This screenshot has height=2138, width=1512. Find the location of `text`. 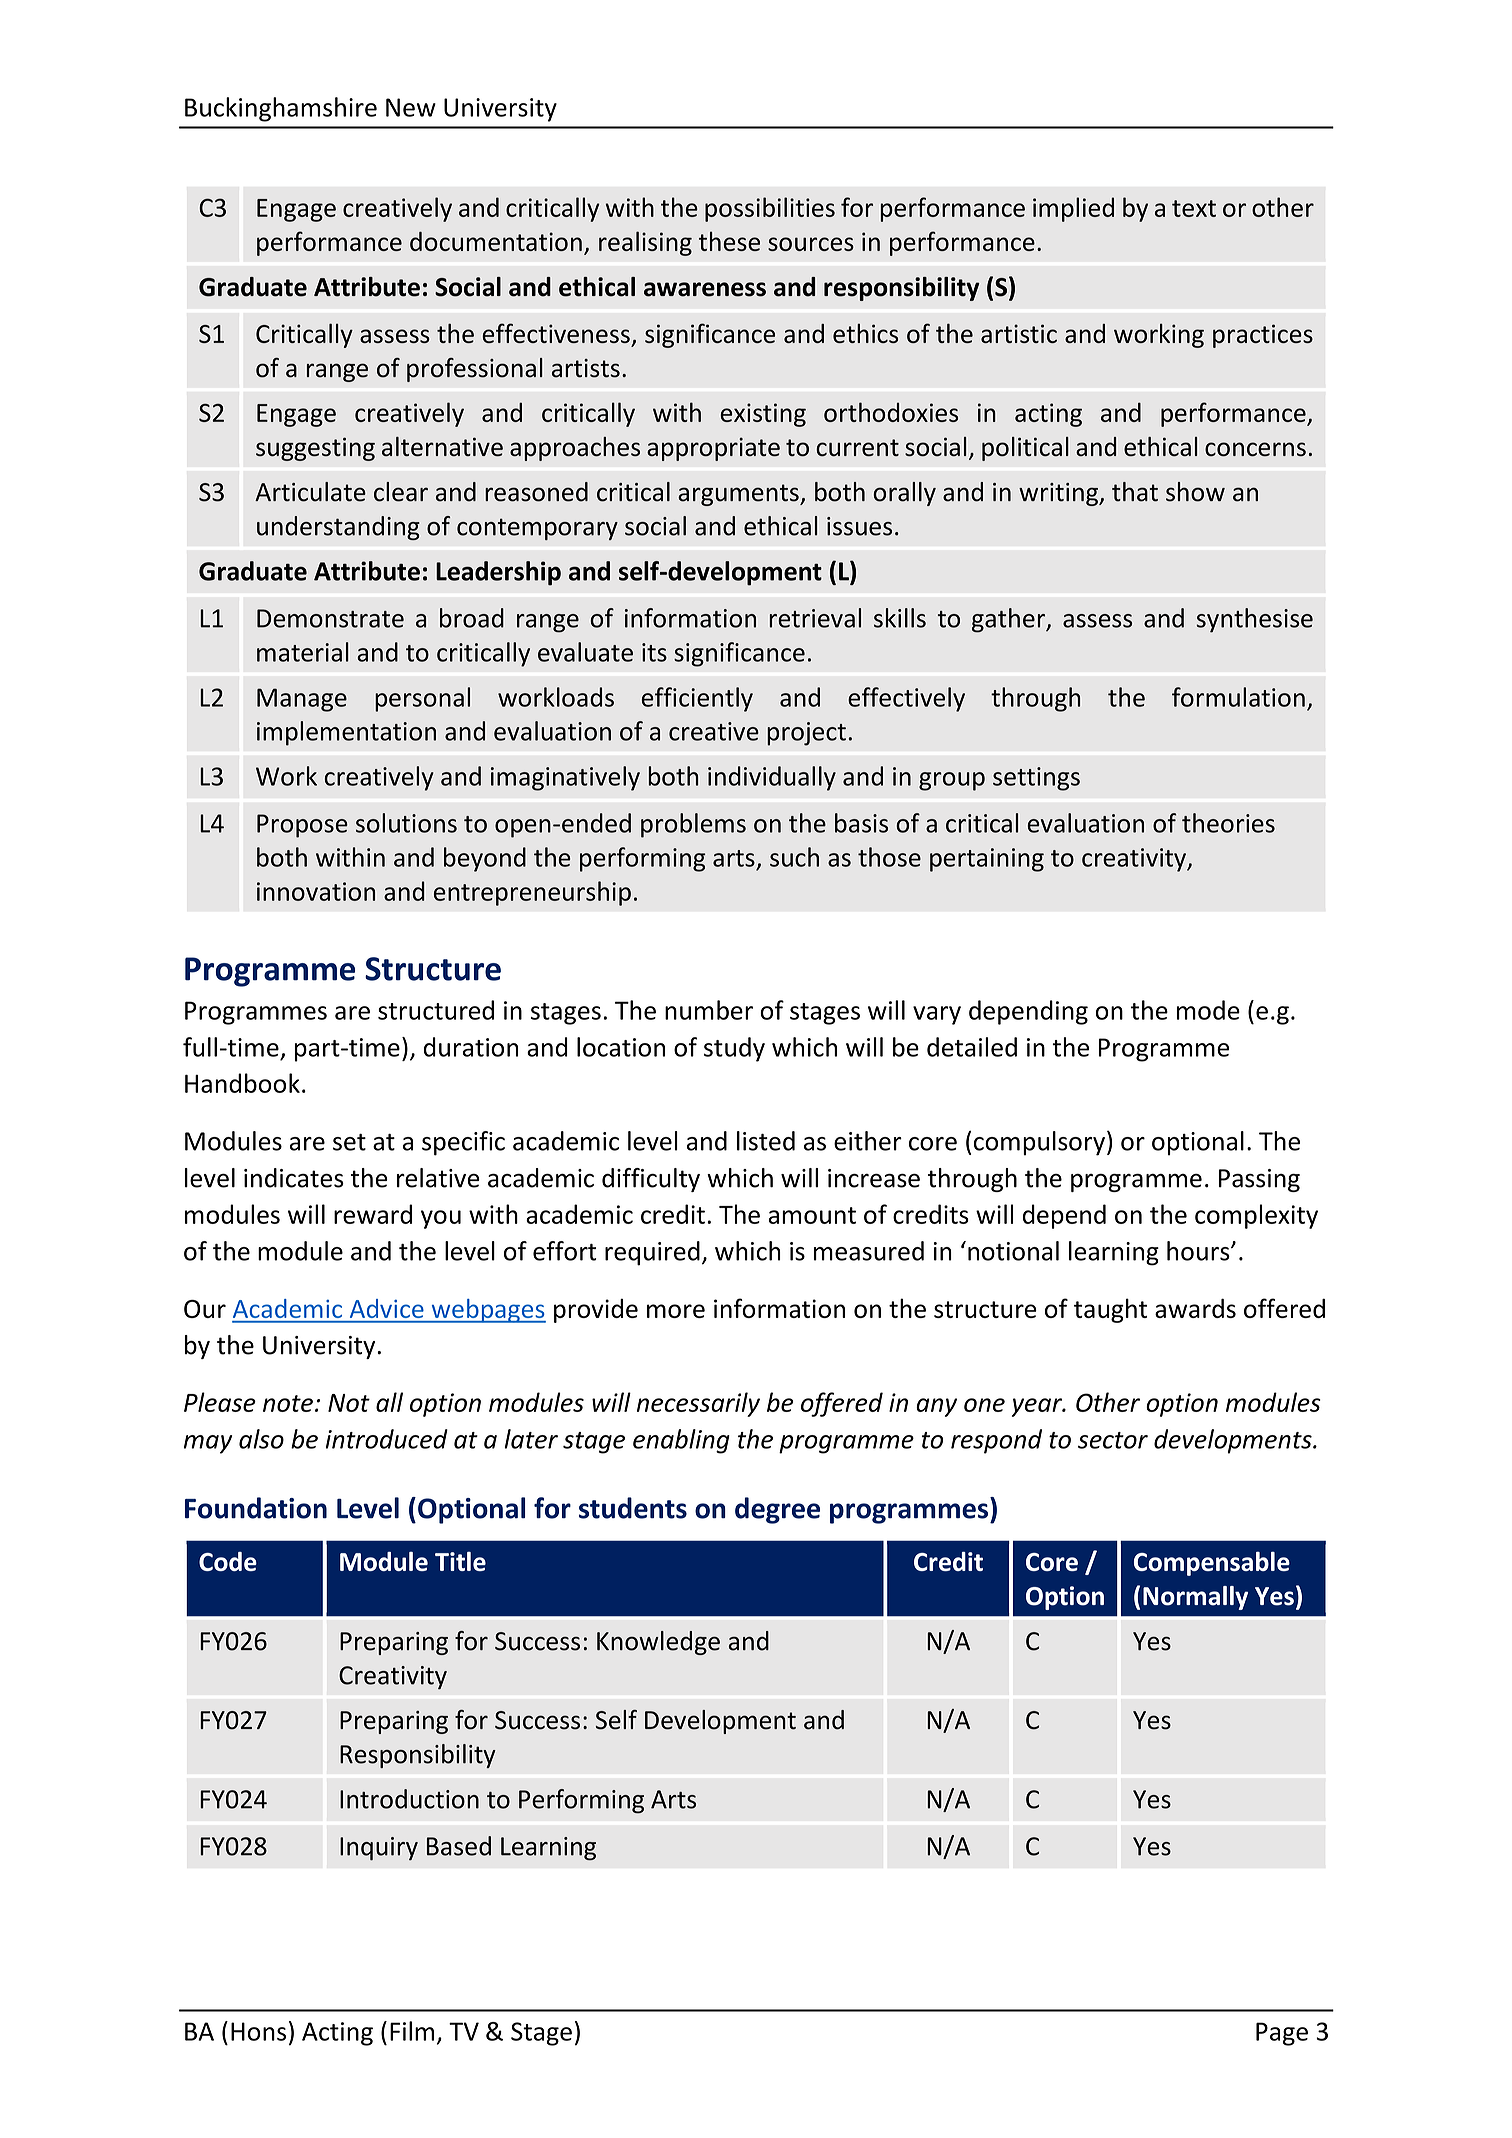

text is located at coordinates (1194, 208).
